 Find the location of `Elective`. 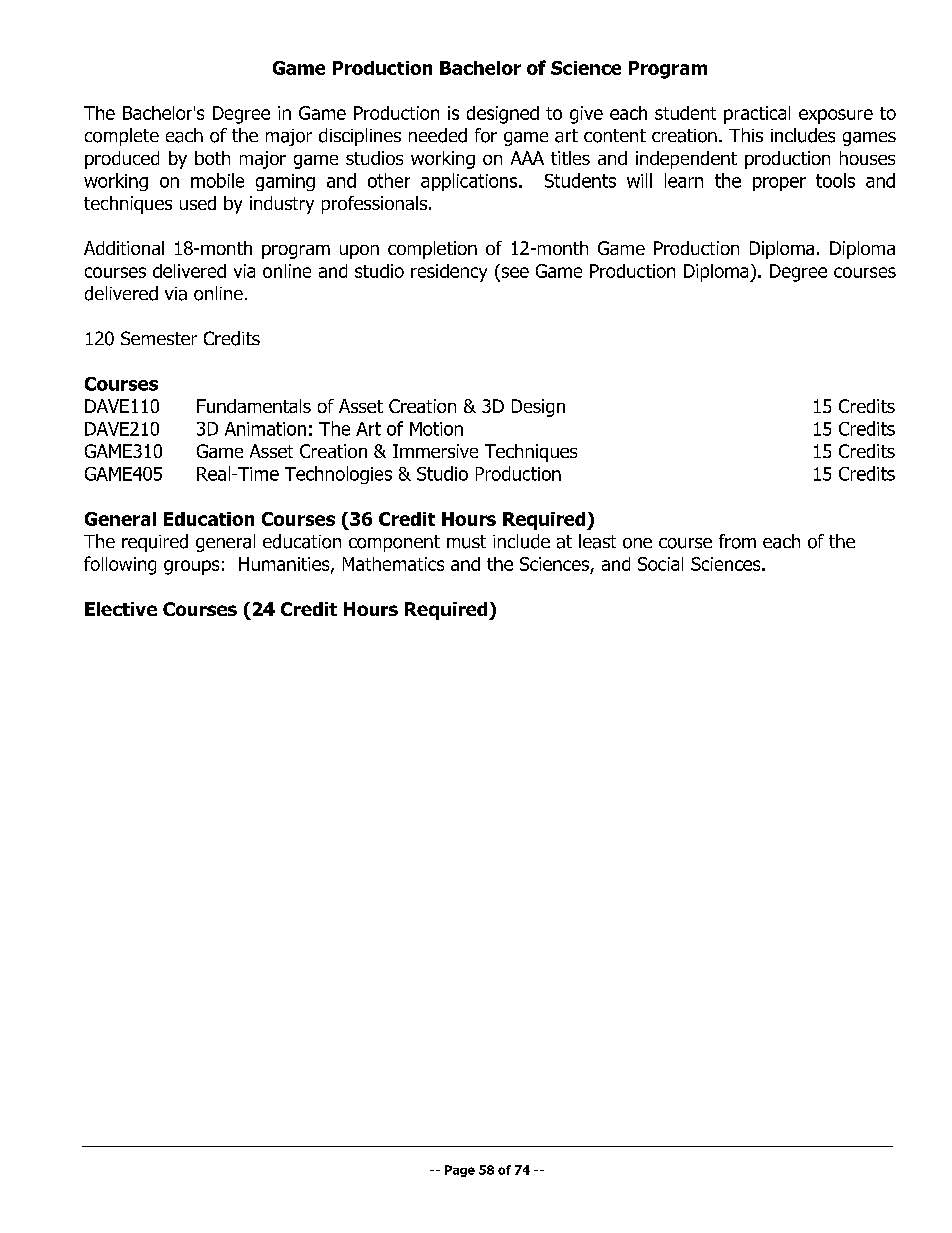

Elective is located at coordinates (121, 609).
